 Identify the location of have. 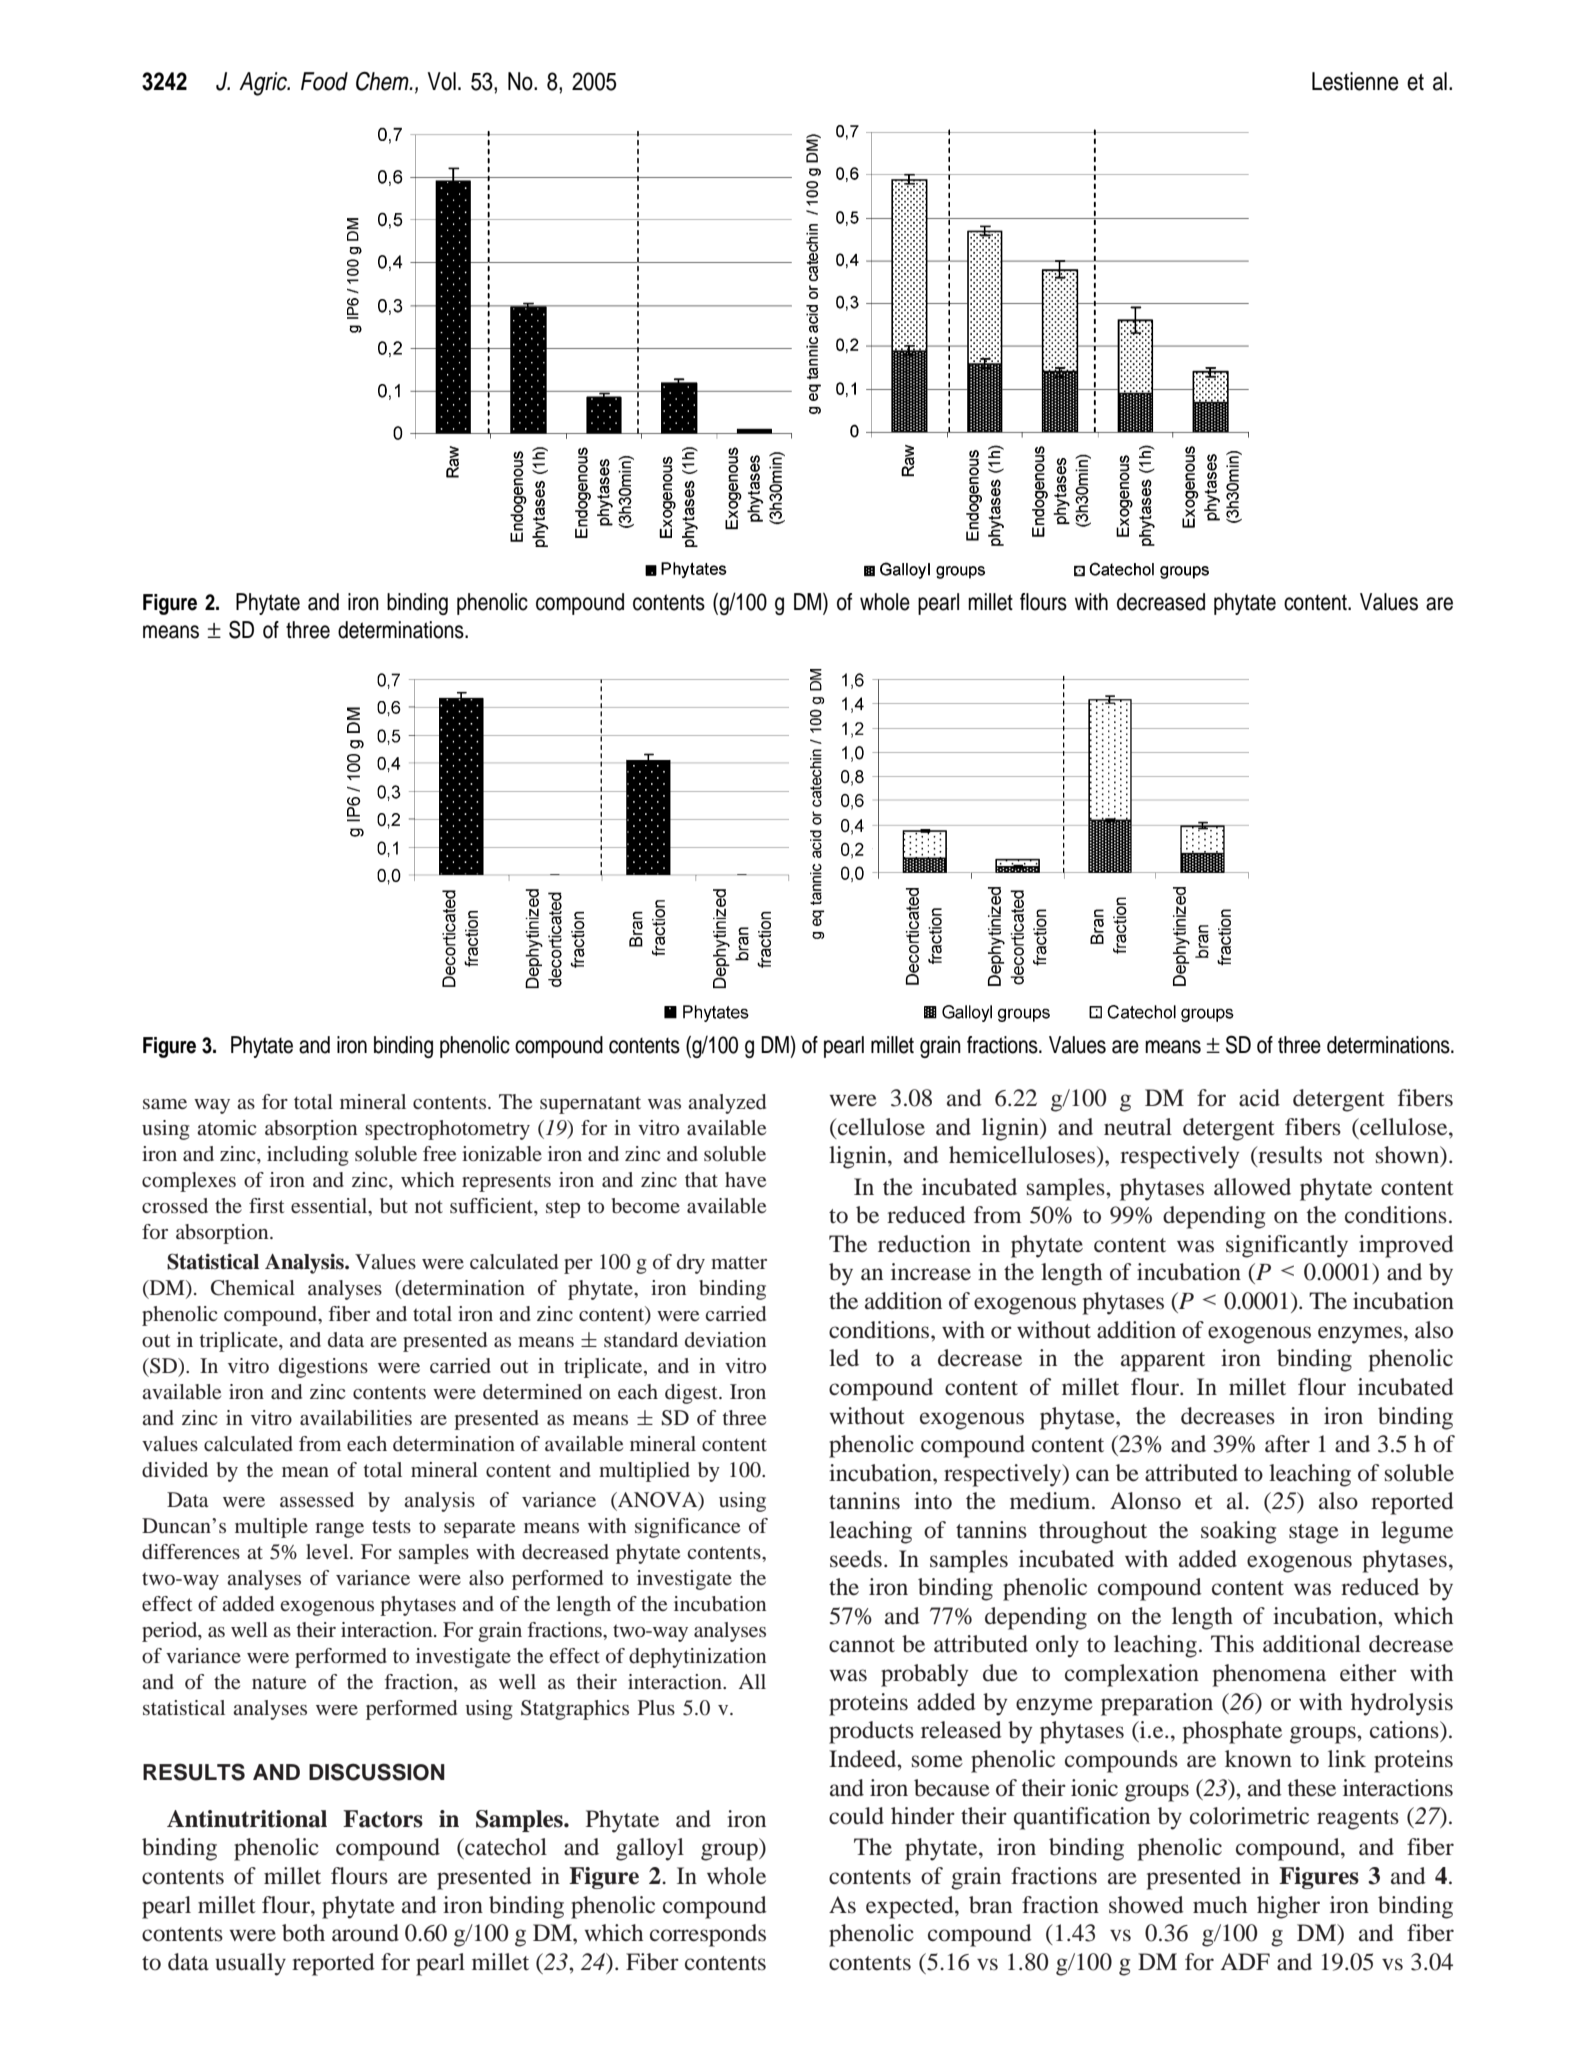
(745, 1179).
